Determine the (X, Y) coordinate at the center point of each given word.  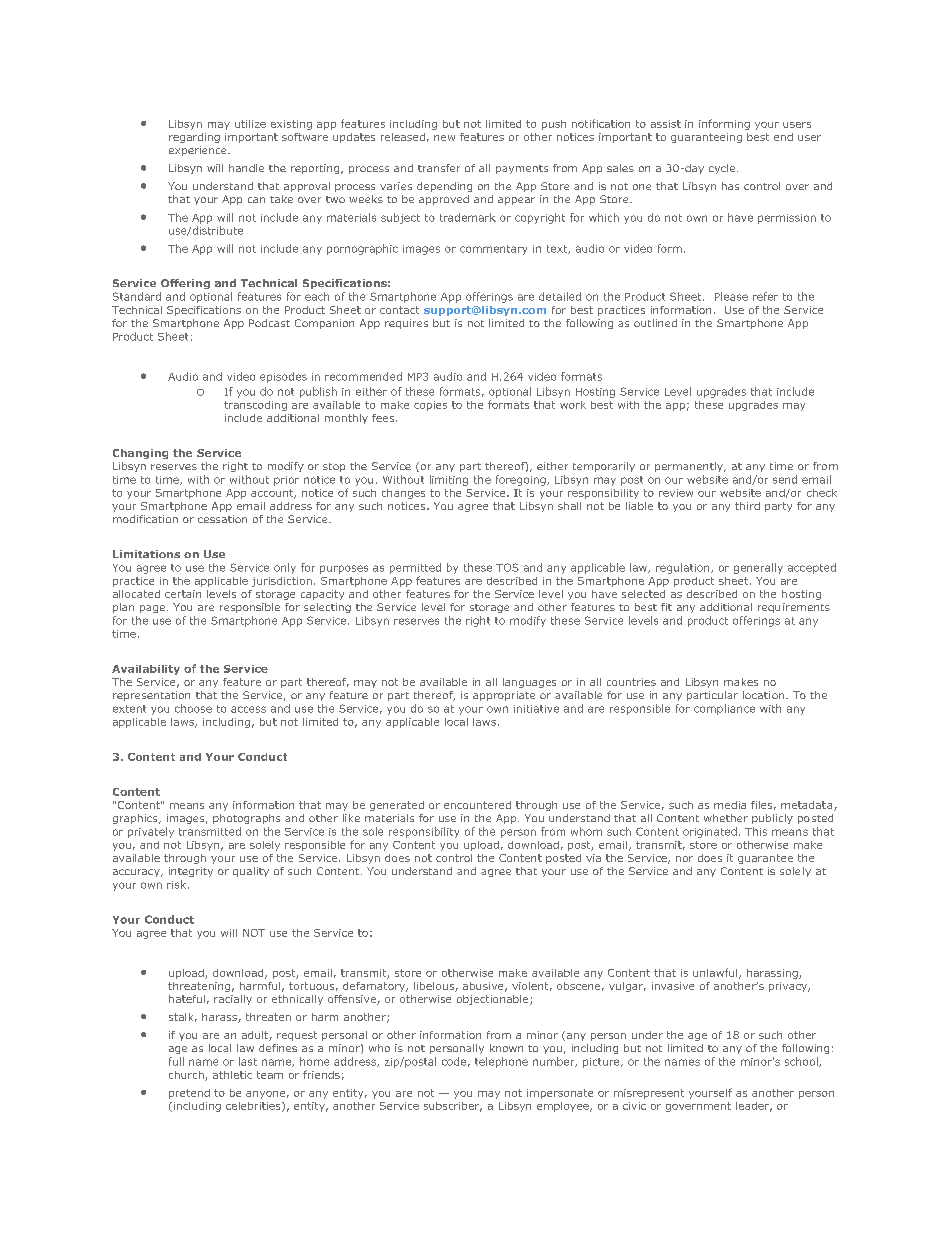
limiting (449, 480)
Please (731, 296)
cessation (222, 519)
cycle (723, 169)
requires (406, 324)
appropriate (504, 696)
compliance (724, 709)
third (747, 506)
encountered (477, 805)
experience (199, 151)
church (187, 1076)
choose (193, 708)
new (444, 138)
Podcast (269, 323)
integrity (191, 872)
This (756, 831)
